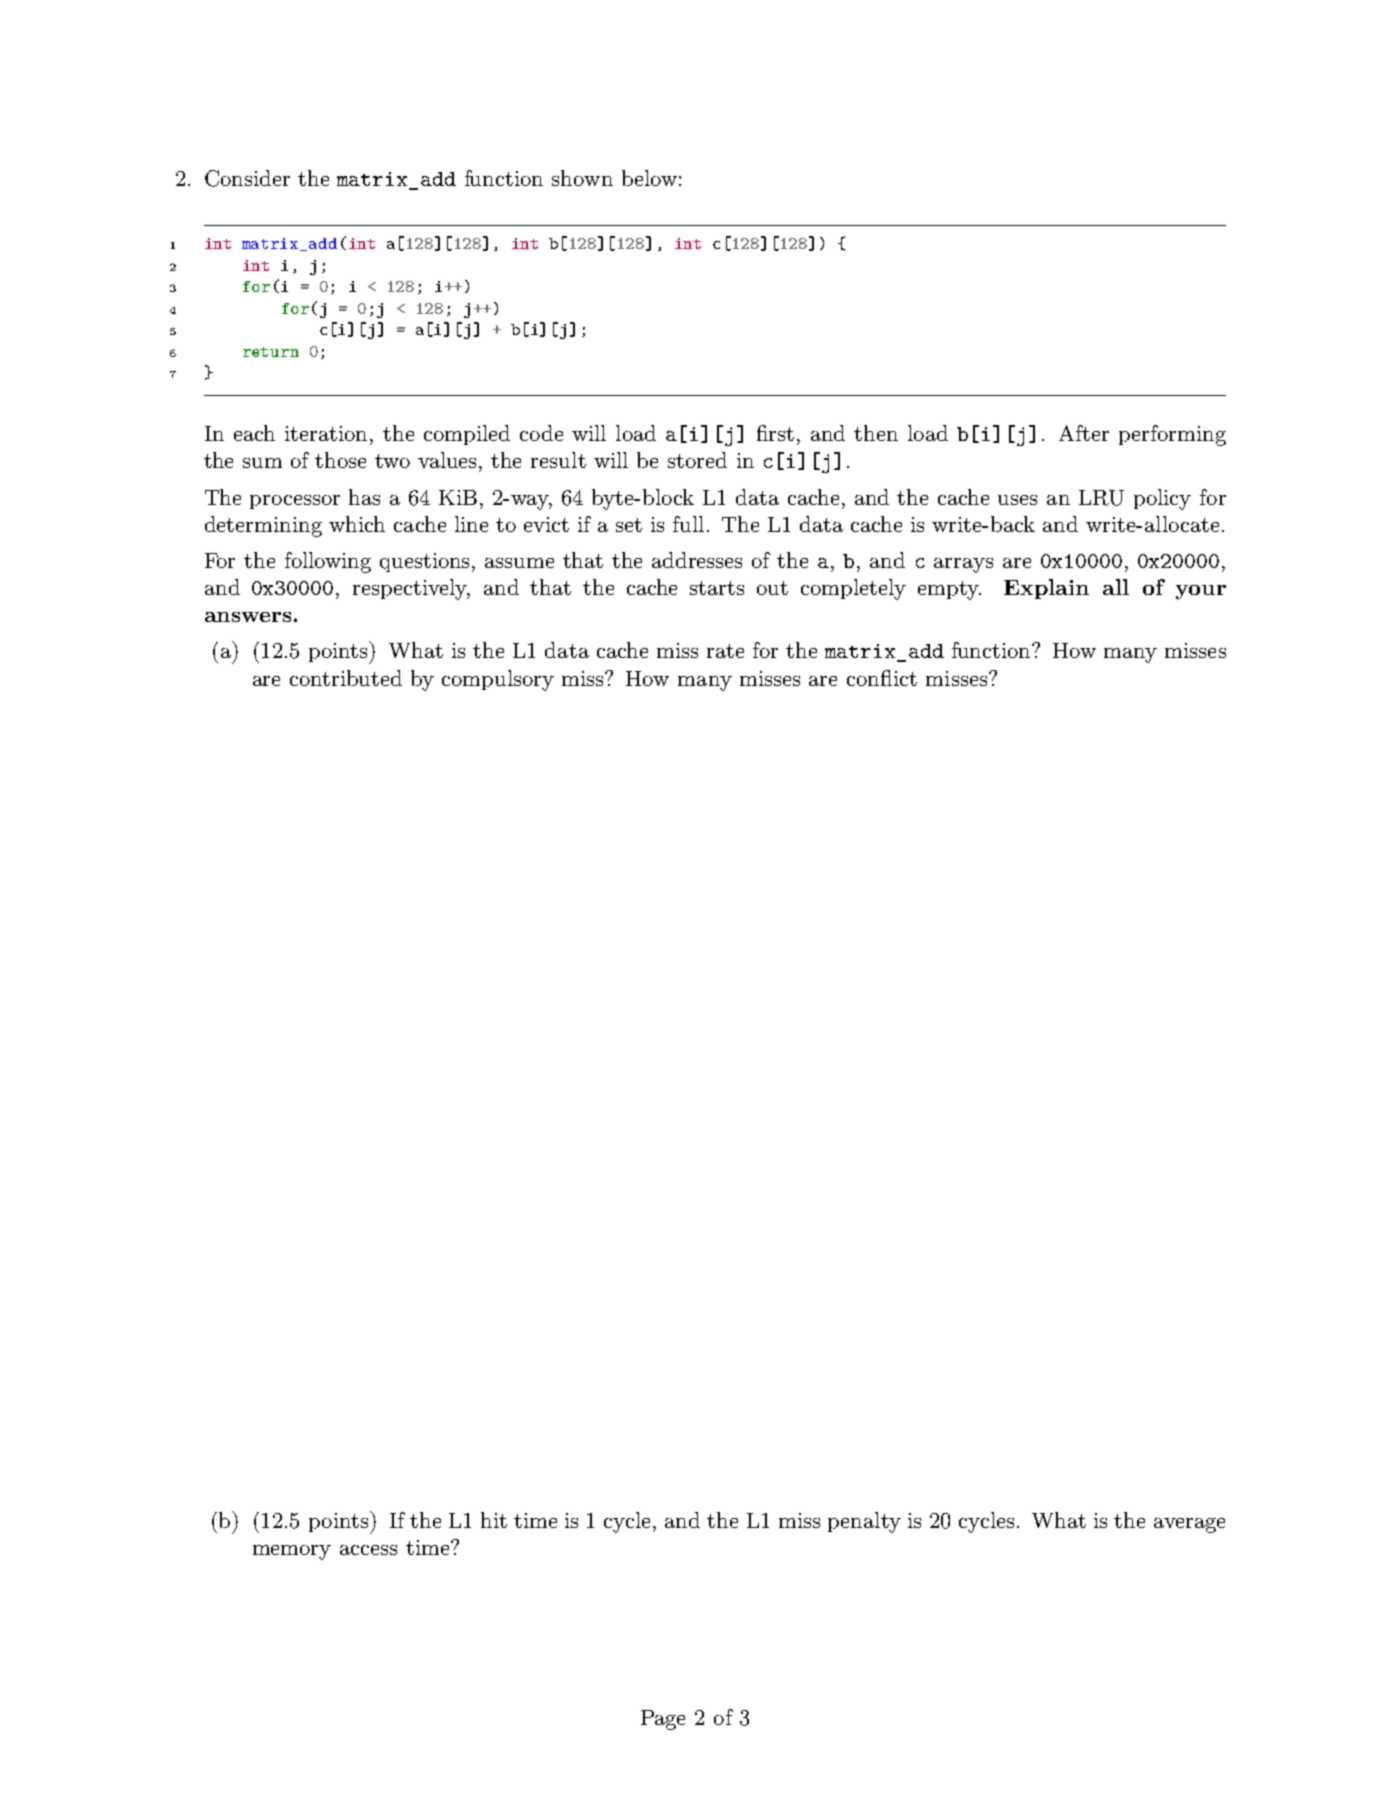  I want to click on penalty, so click(864, 1522).
